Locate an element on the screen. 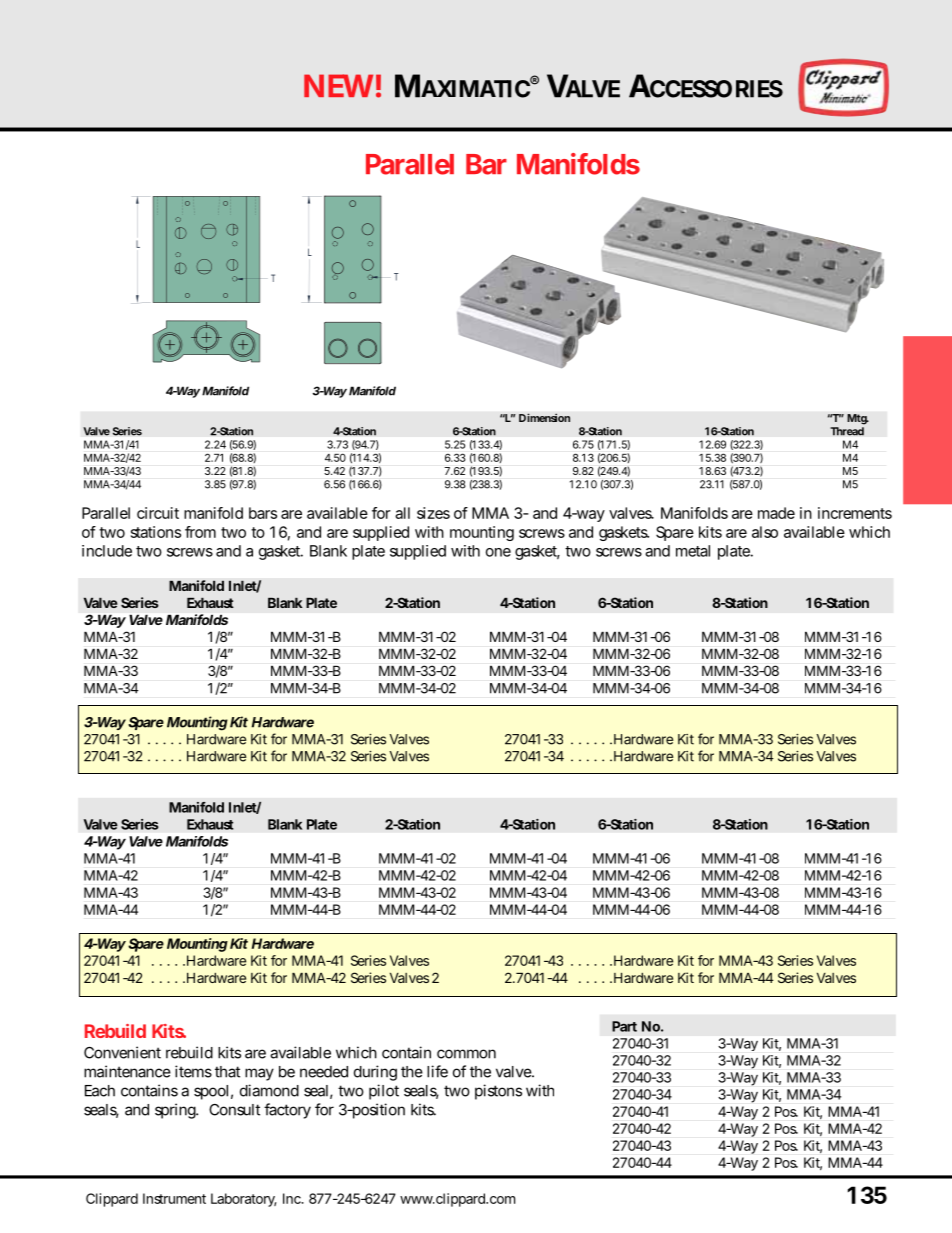  circuit is located at coordinates (158, 513).
